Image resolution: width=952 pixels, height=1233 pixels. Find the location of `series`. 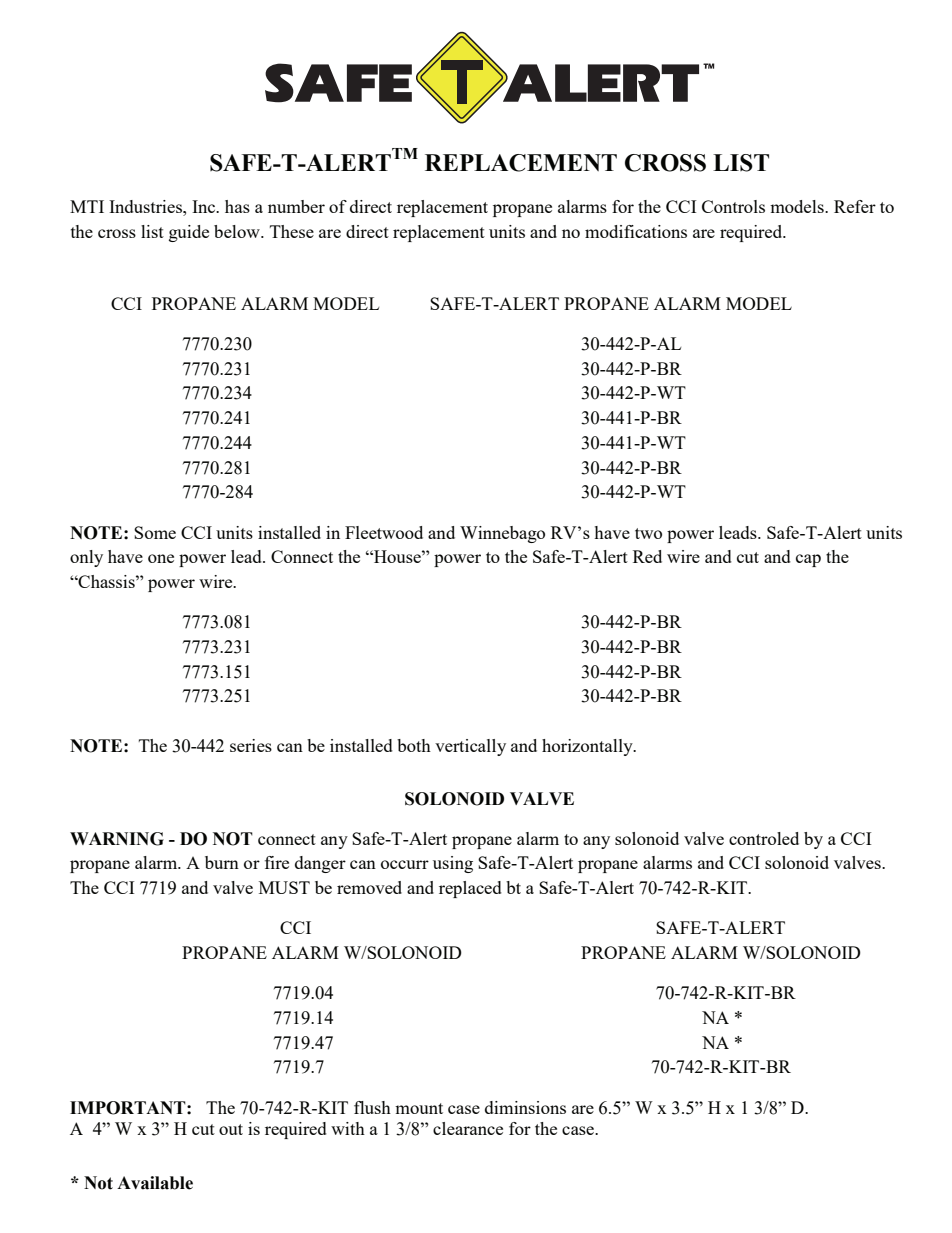

series is located at coordinates (251, 745).
